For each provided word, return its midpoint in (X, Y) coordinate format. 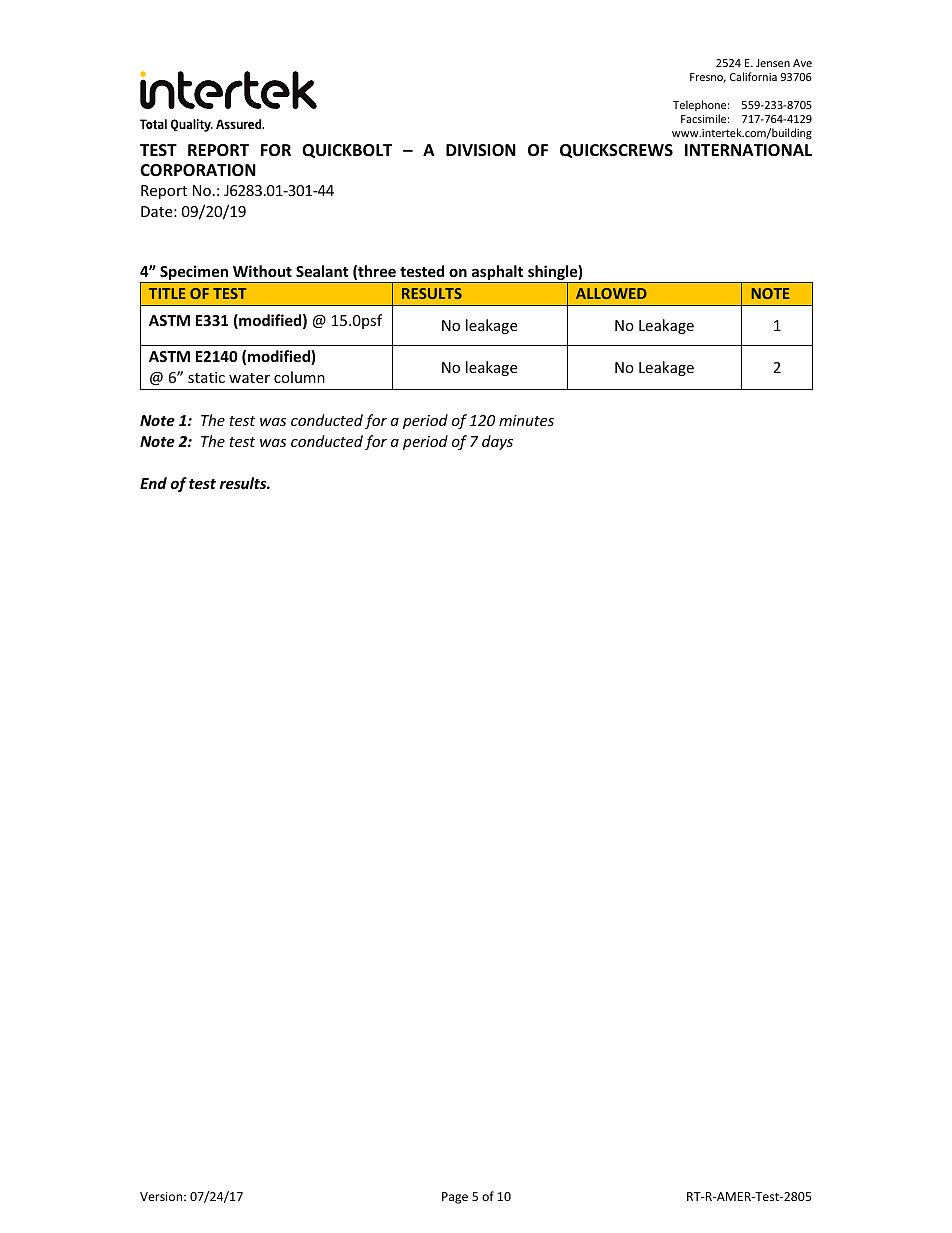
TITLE (167, 293)
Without (262, 271)
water (249, 378)
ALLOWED (611, 293)
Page (455, 1198)
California (753, 76)
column (299, 377)
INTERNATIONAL (748, 150)
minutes (526, 420)
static (206, 377)
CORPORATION (198, 170)
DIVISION (481, 150)
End (153, 483)
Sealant (322, 271)
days (497, 442)
